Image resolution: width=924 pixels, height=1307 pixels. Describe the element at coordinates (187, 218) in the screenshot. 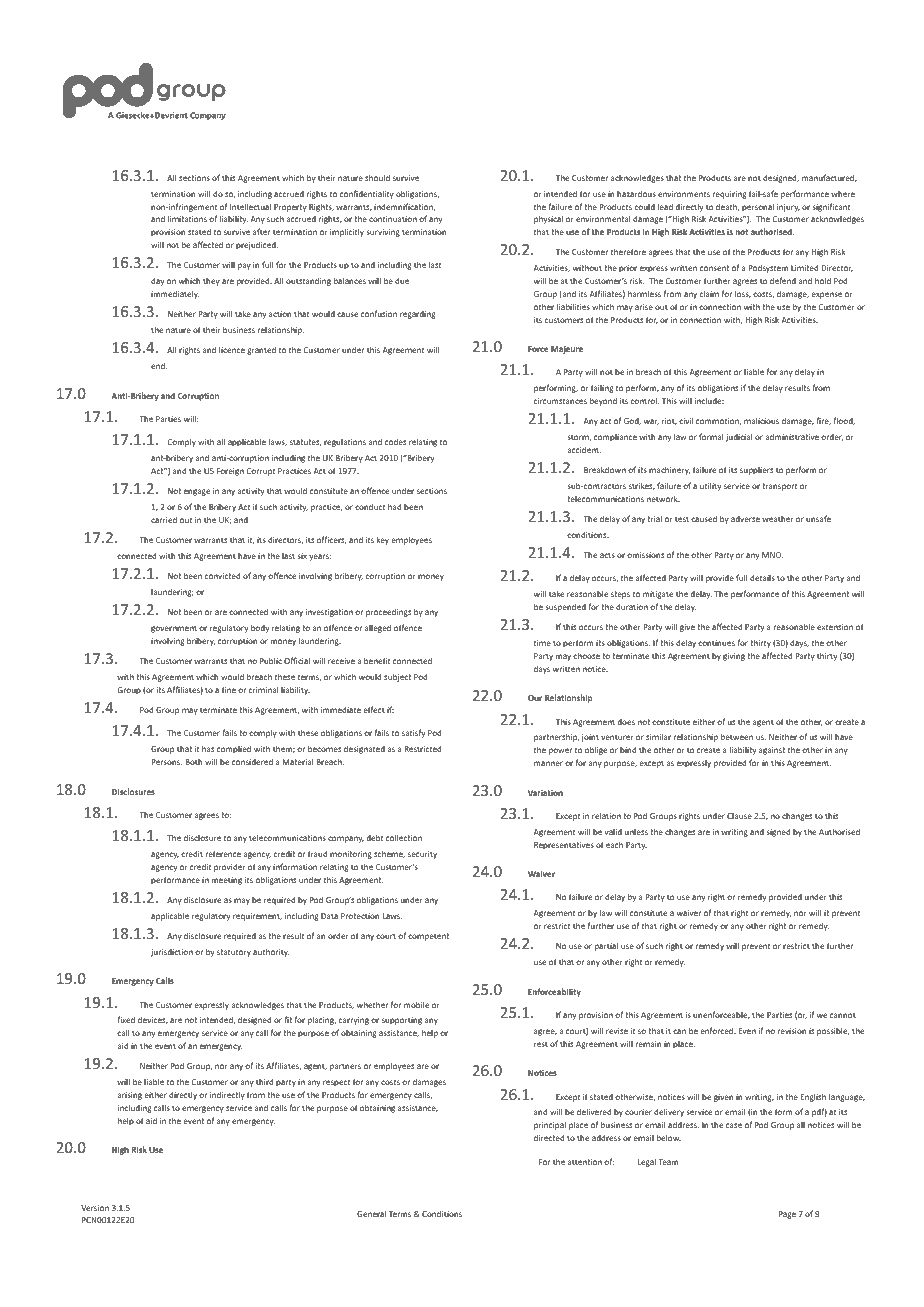

I see `limitations` at that location.
